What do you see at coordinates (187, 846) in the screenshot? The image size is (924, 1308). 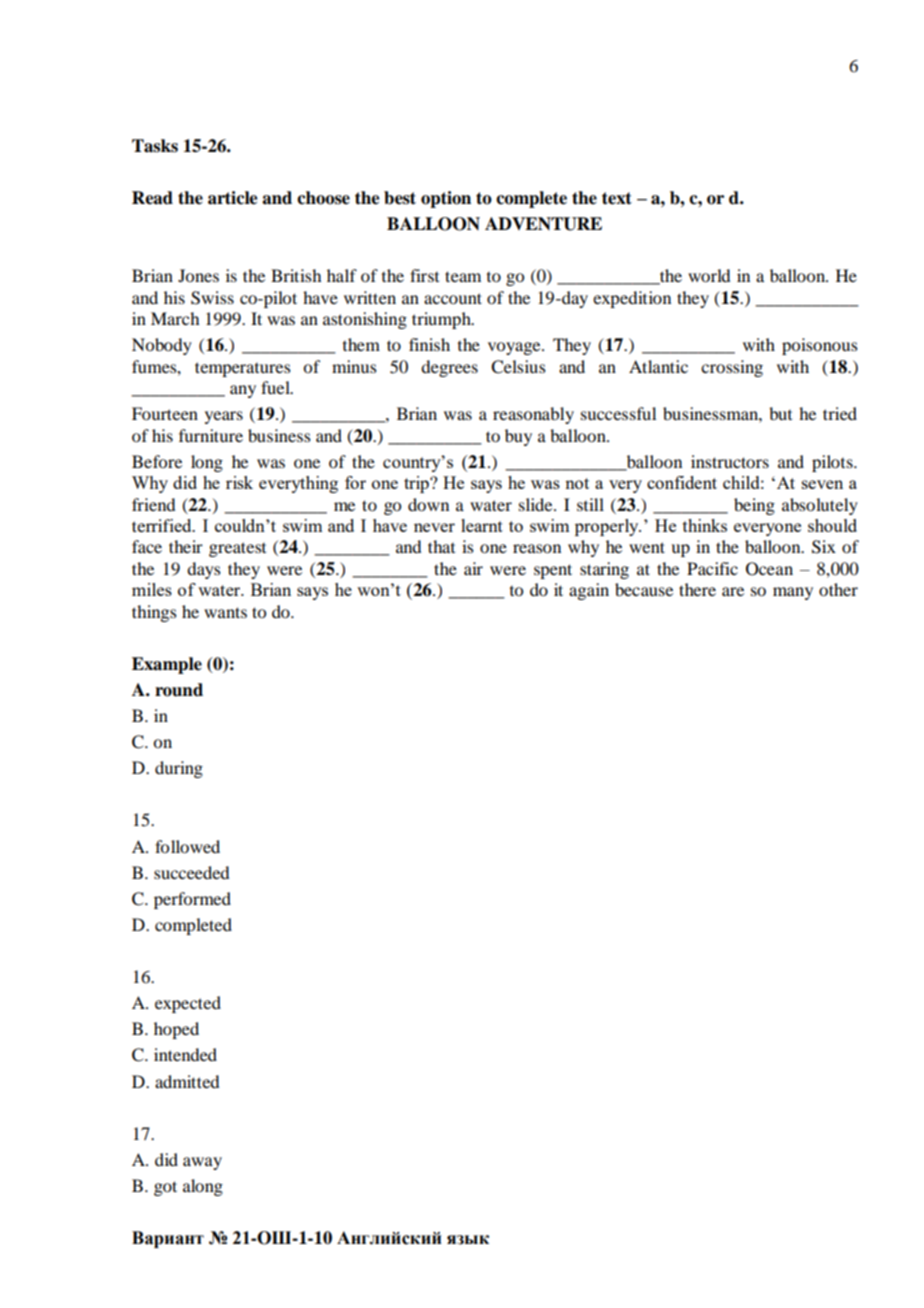 I see `followed` at bounding box center [187, 846].
